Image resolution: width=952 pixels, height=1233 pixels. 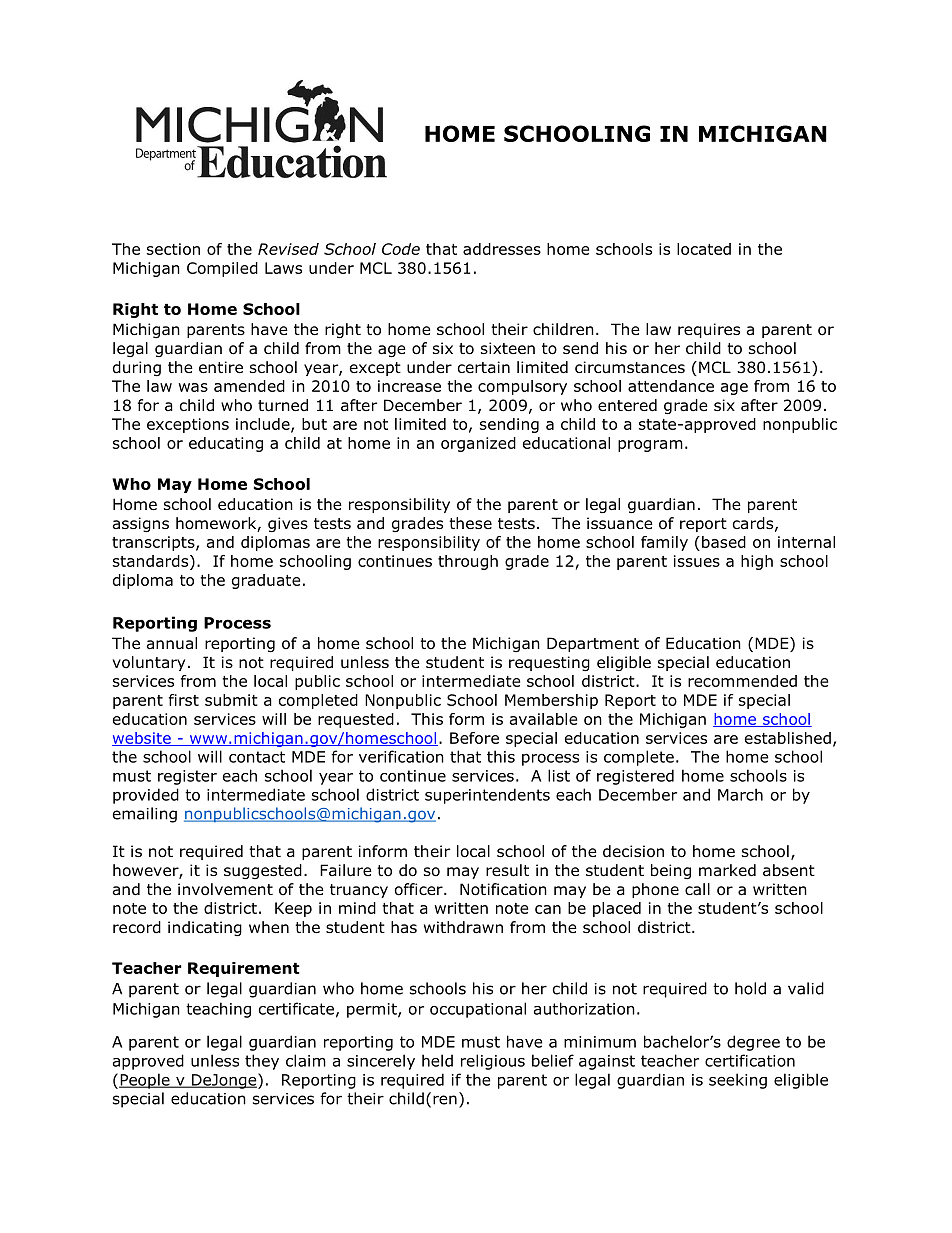 What do you see at coordinates (704, 249) in the document?
I see `located` at bounding box center [704, 249].
